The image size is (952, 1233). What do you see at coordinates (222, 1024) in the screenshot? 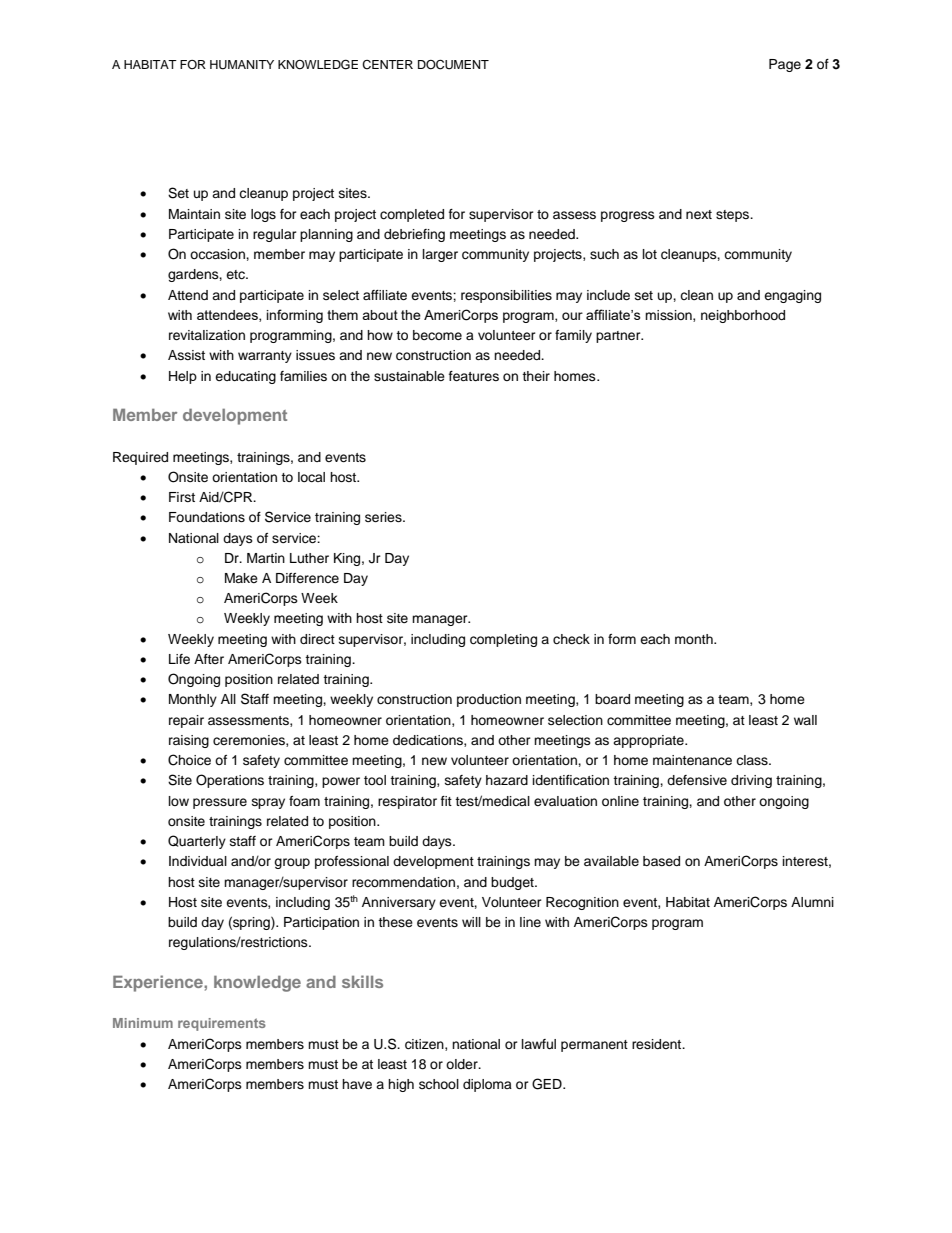
I see `requirements` at bounding box center [222, 1024].
